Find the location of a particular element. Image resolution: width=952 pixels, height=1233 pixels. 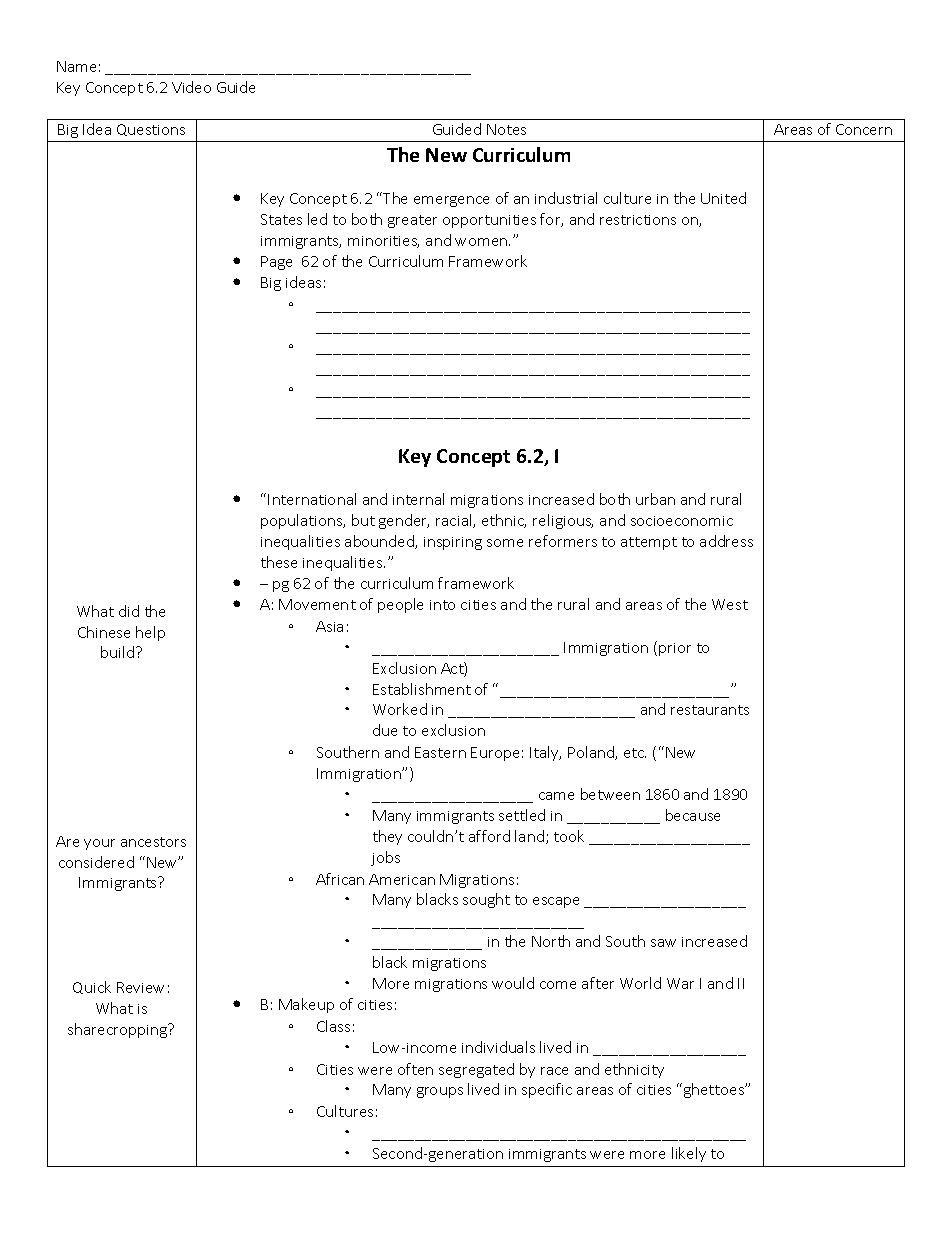

into is located at coordinates (442, 605).
